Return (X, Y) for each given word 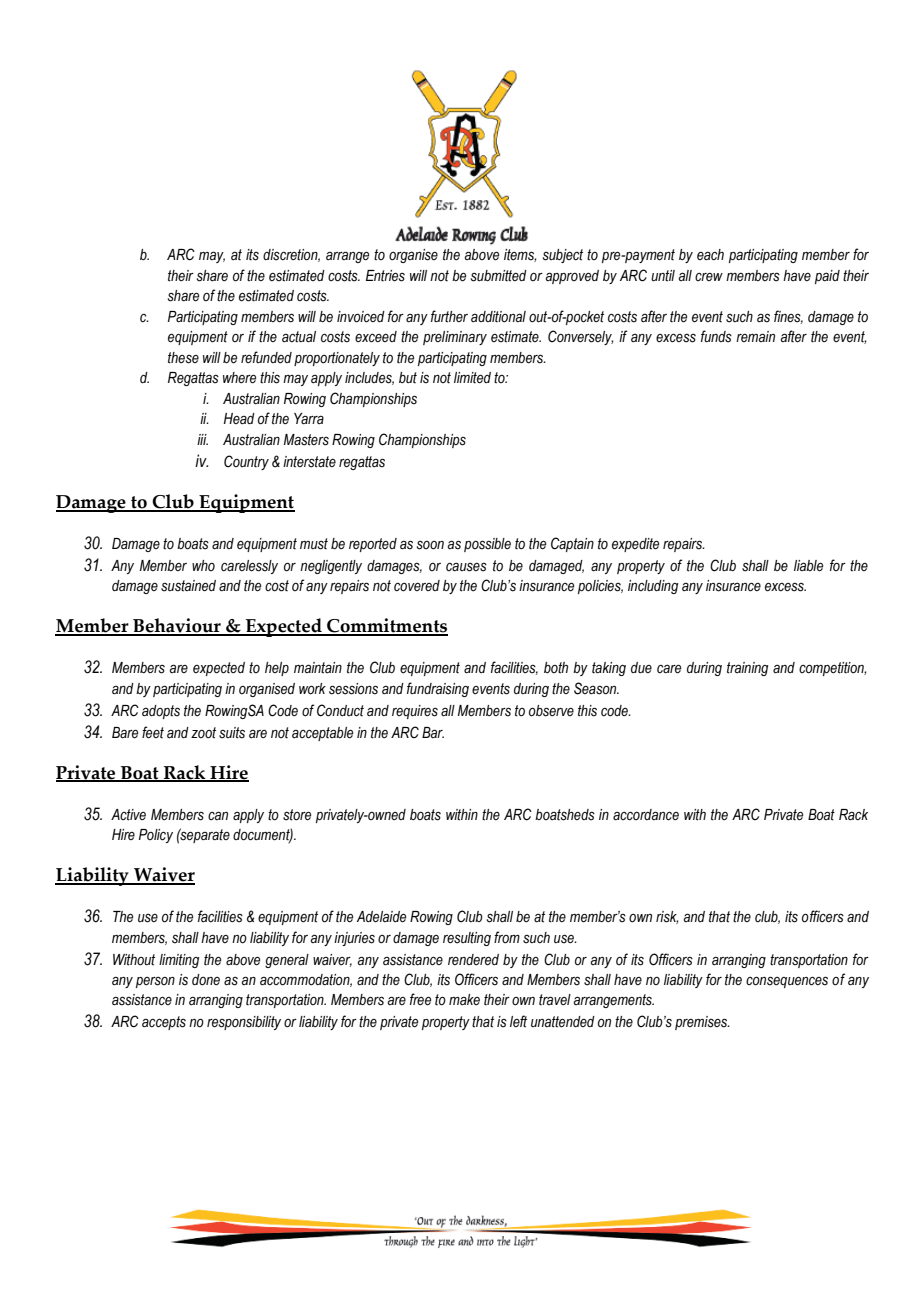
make (464, 1000)
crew (709, 277)
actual (299, 337)
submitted (499, 276)
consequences (787, 982)
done (206, 980)
